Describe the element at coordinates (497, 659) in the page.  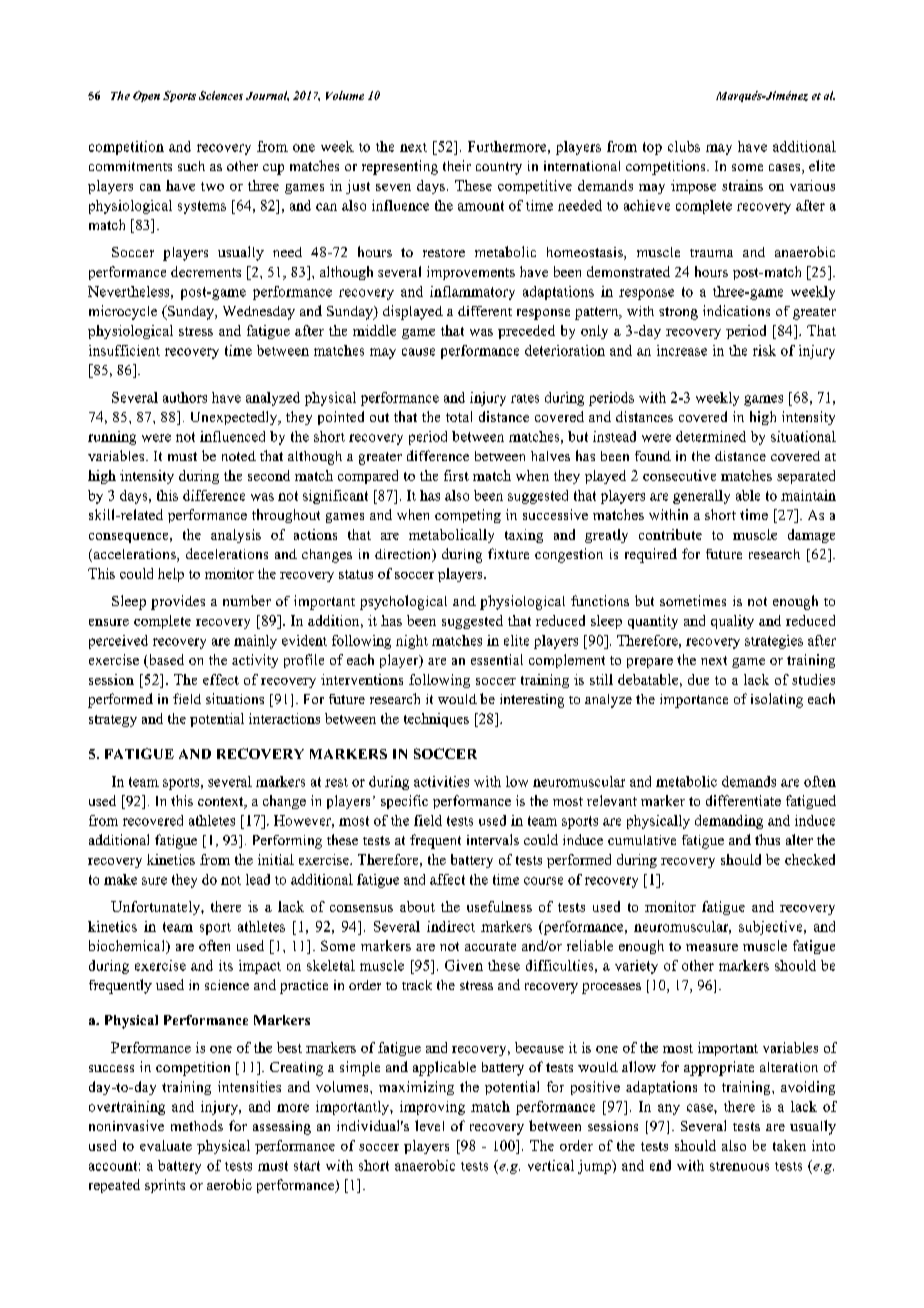
I see `essential` at that location.
